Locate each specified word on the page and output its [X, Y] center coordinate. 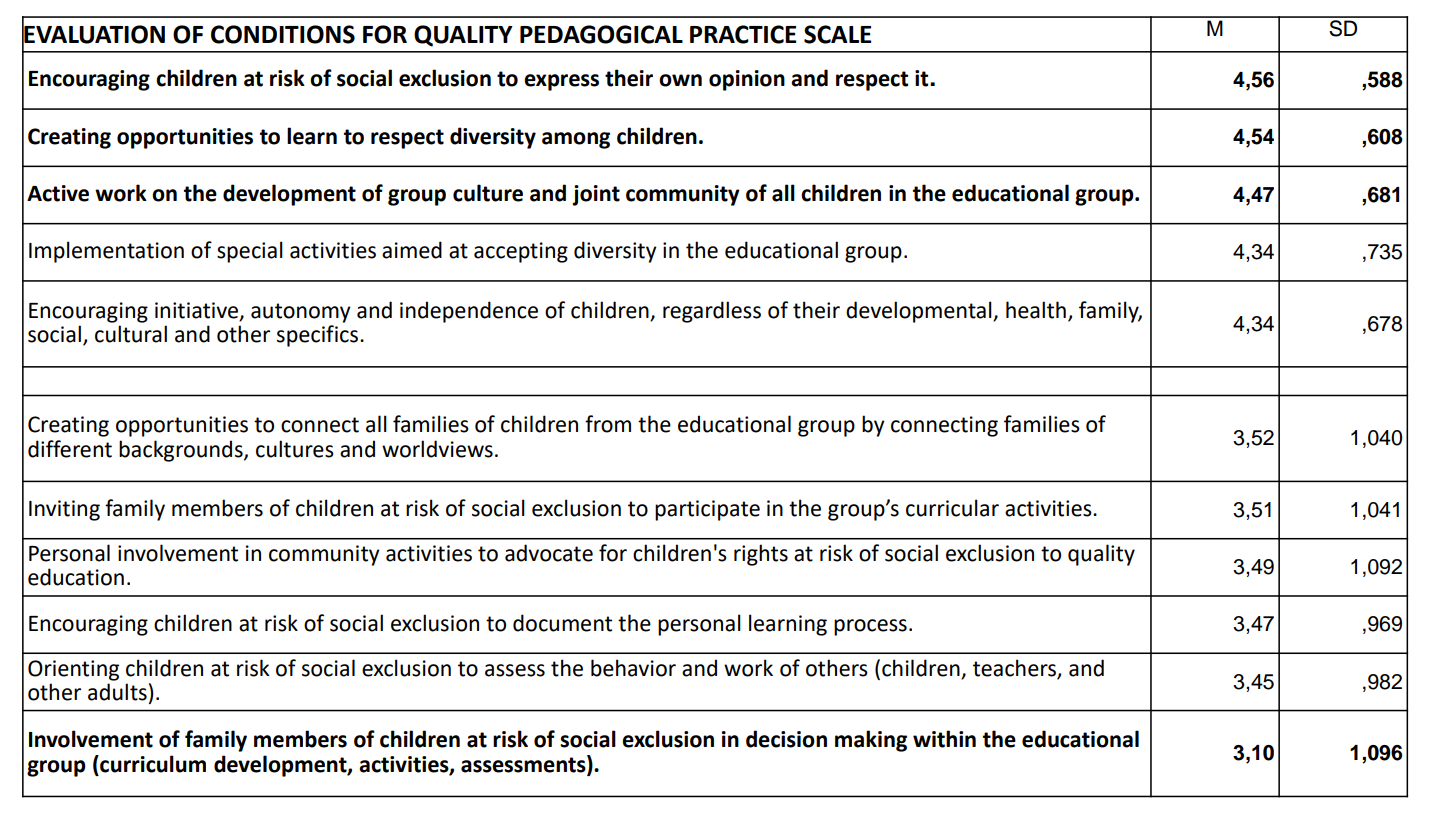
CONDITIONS [283, 34]
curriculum [152, 764]
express [561, 82]
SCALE [838, 34]
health [1036, 310]
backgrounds [182, 451]
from [608, 424]
